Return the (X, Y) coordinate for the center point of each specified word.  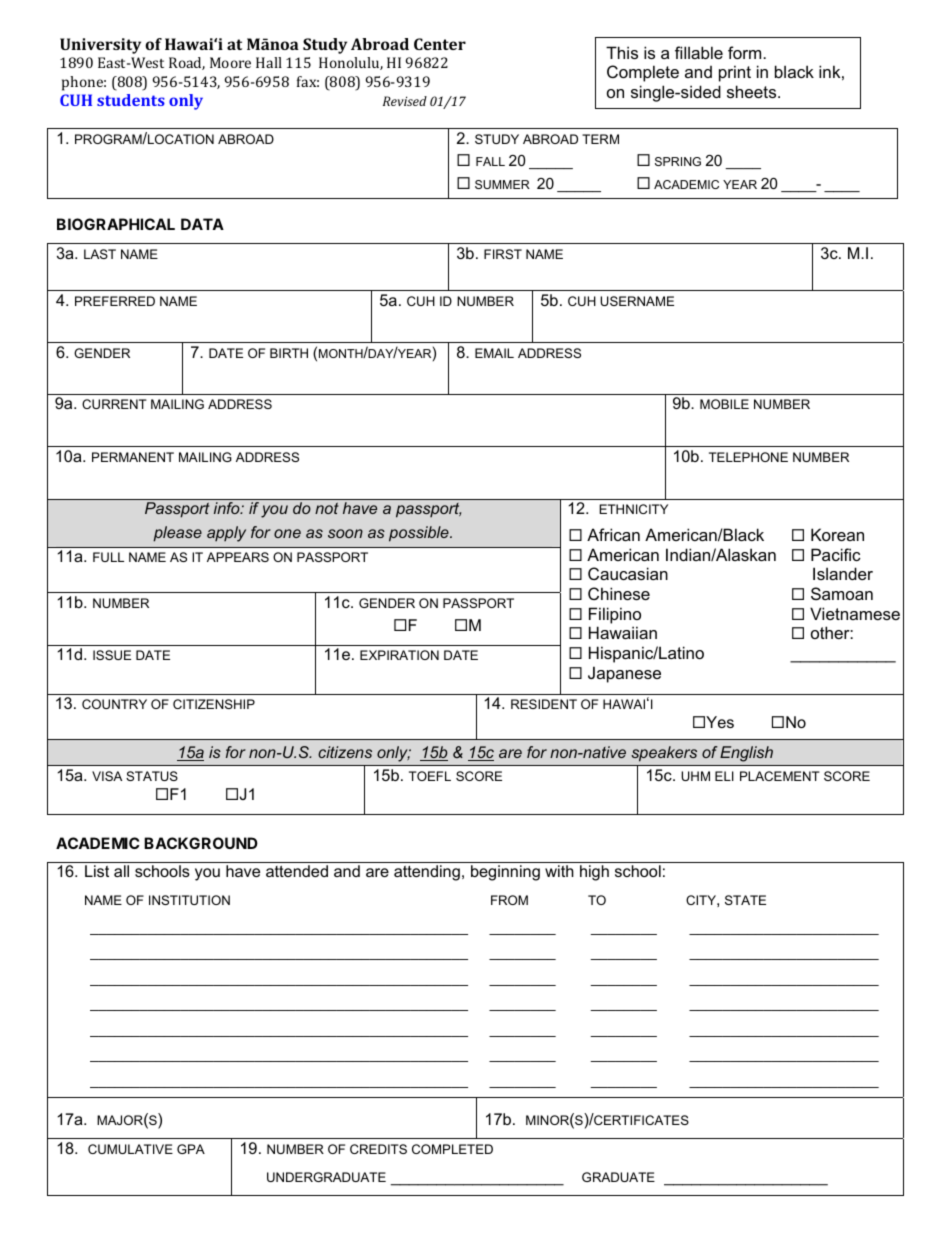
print (735, 73)
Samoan (842, 593)
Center (440, 44)
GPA (191, 1149)
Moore (230, 62)
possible (420, 534)
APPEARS (238, 557)
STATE (745, 900)
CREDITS (378, 1149)
